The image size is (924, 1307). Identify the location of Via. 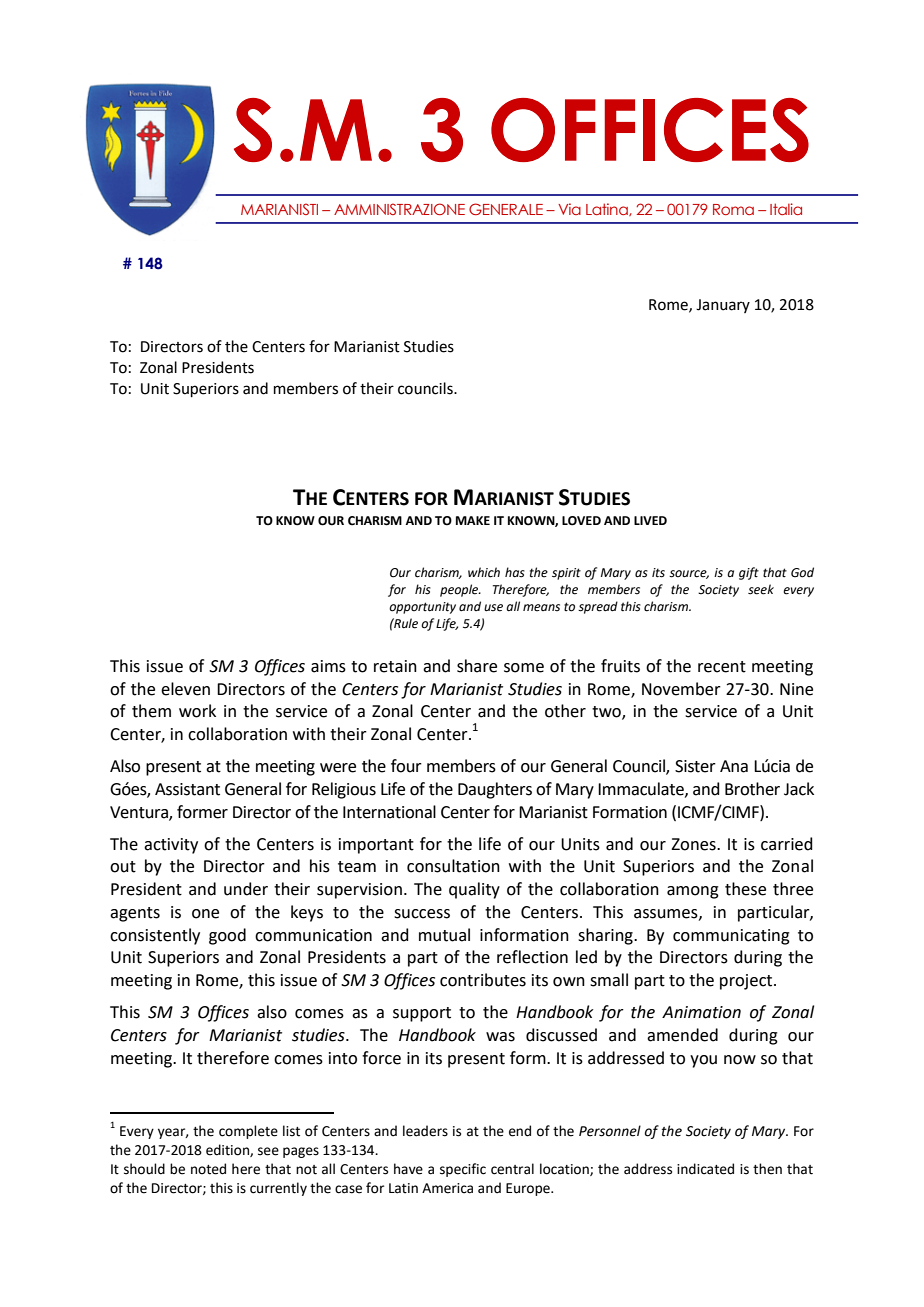
(569, 209).
